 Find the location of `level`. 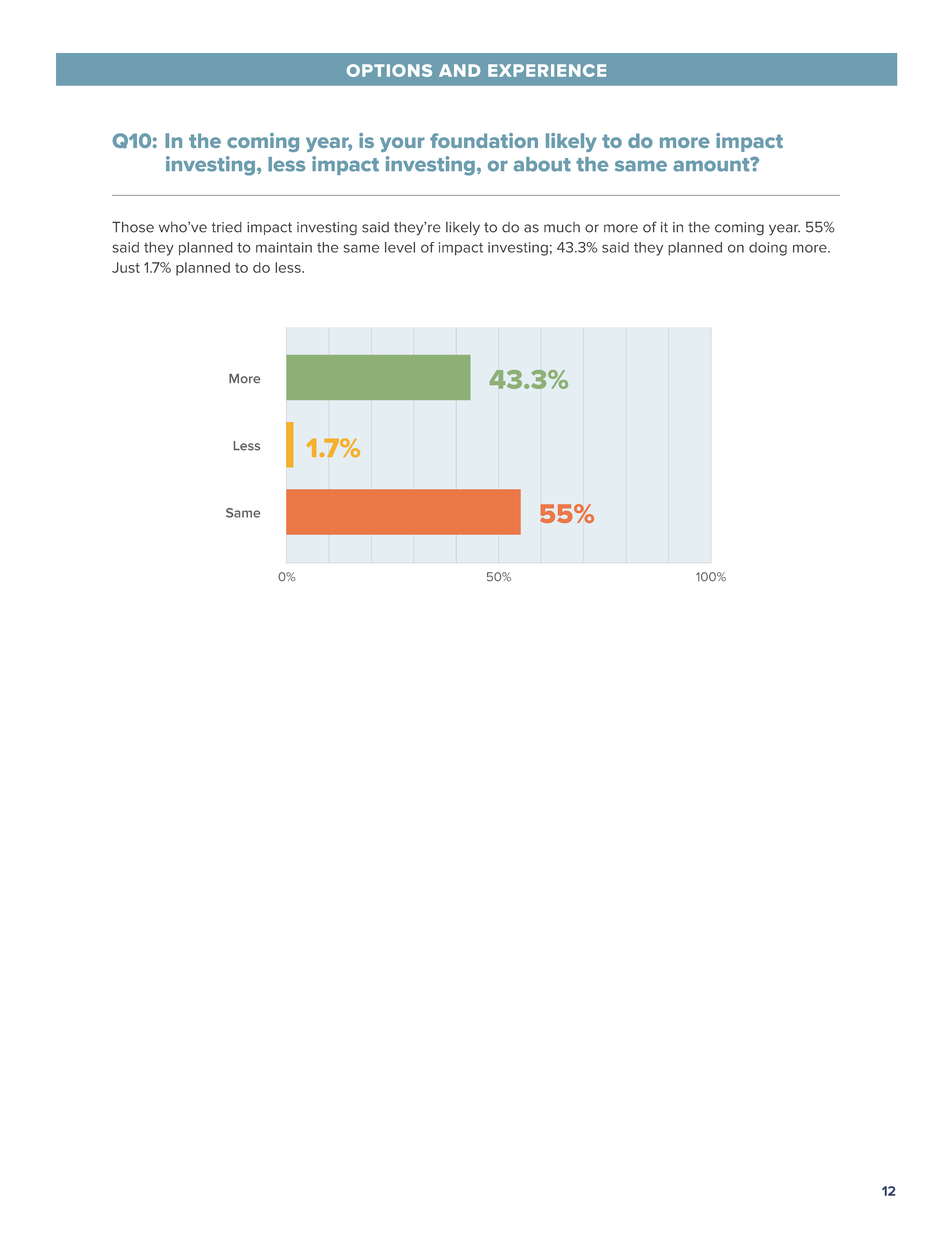

level is located at coordinates (400, 247).
